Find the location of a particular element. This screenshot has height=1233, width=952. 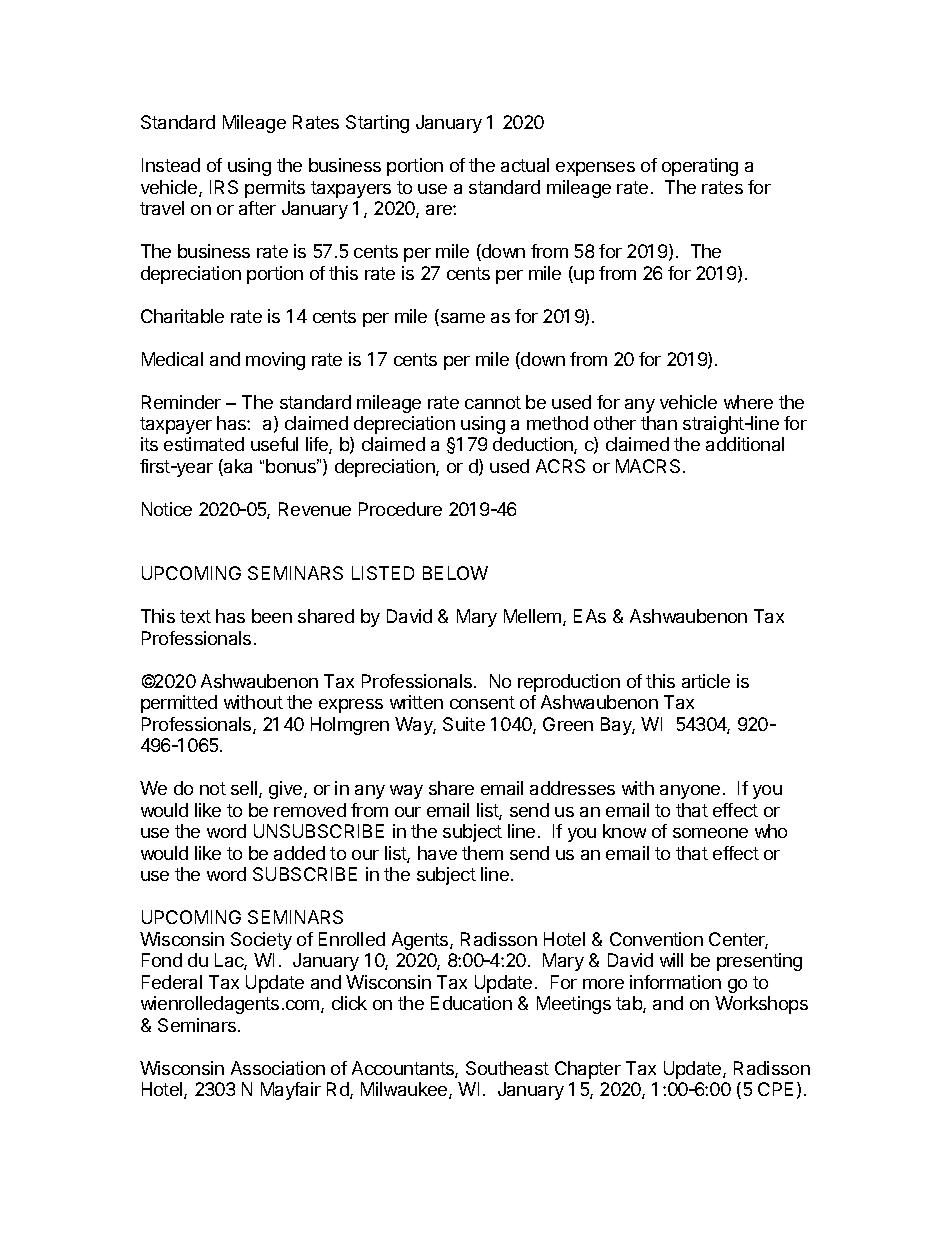

actual is located at coordinates (525, 165).
